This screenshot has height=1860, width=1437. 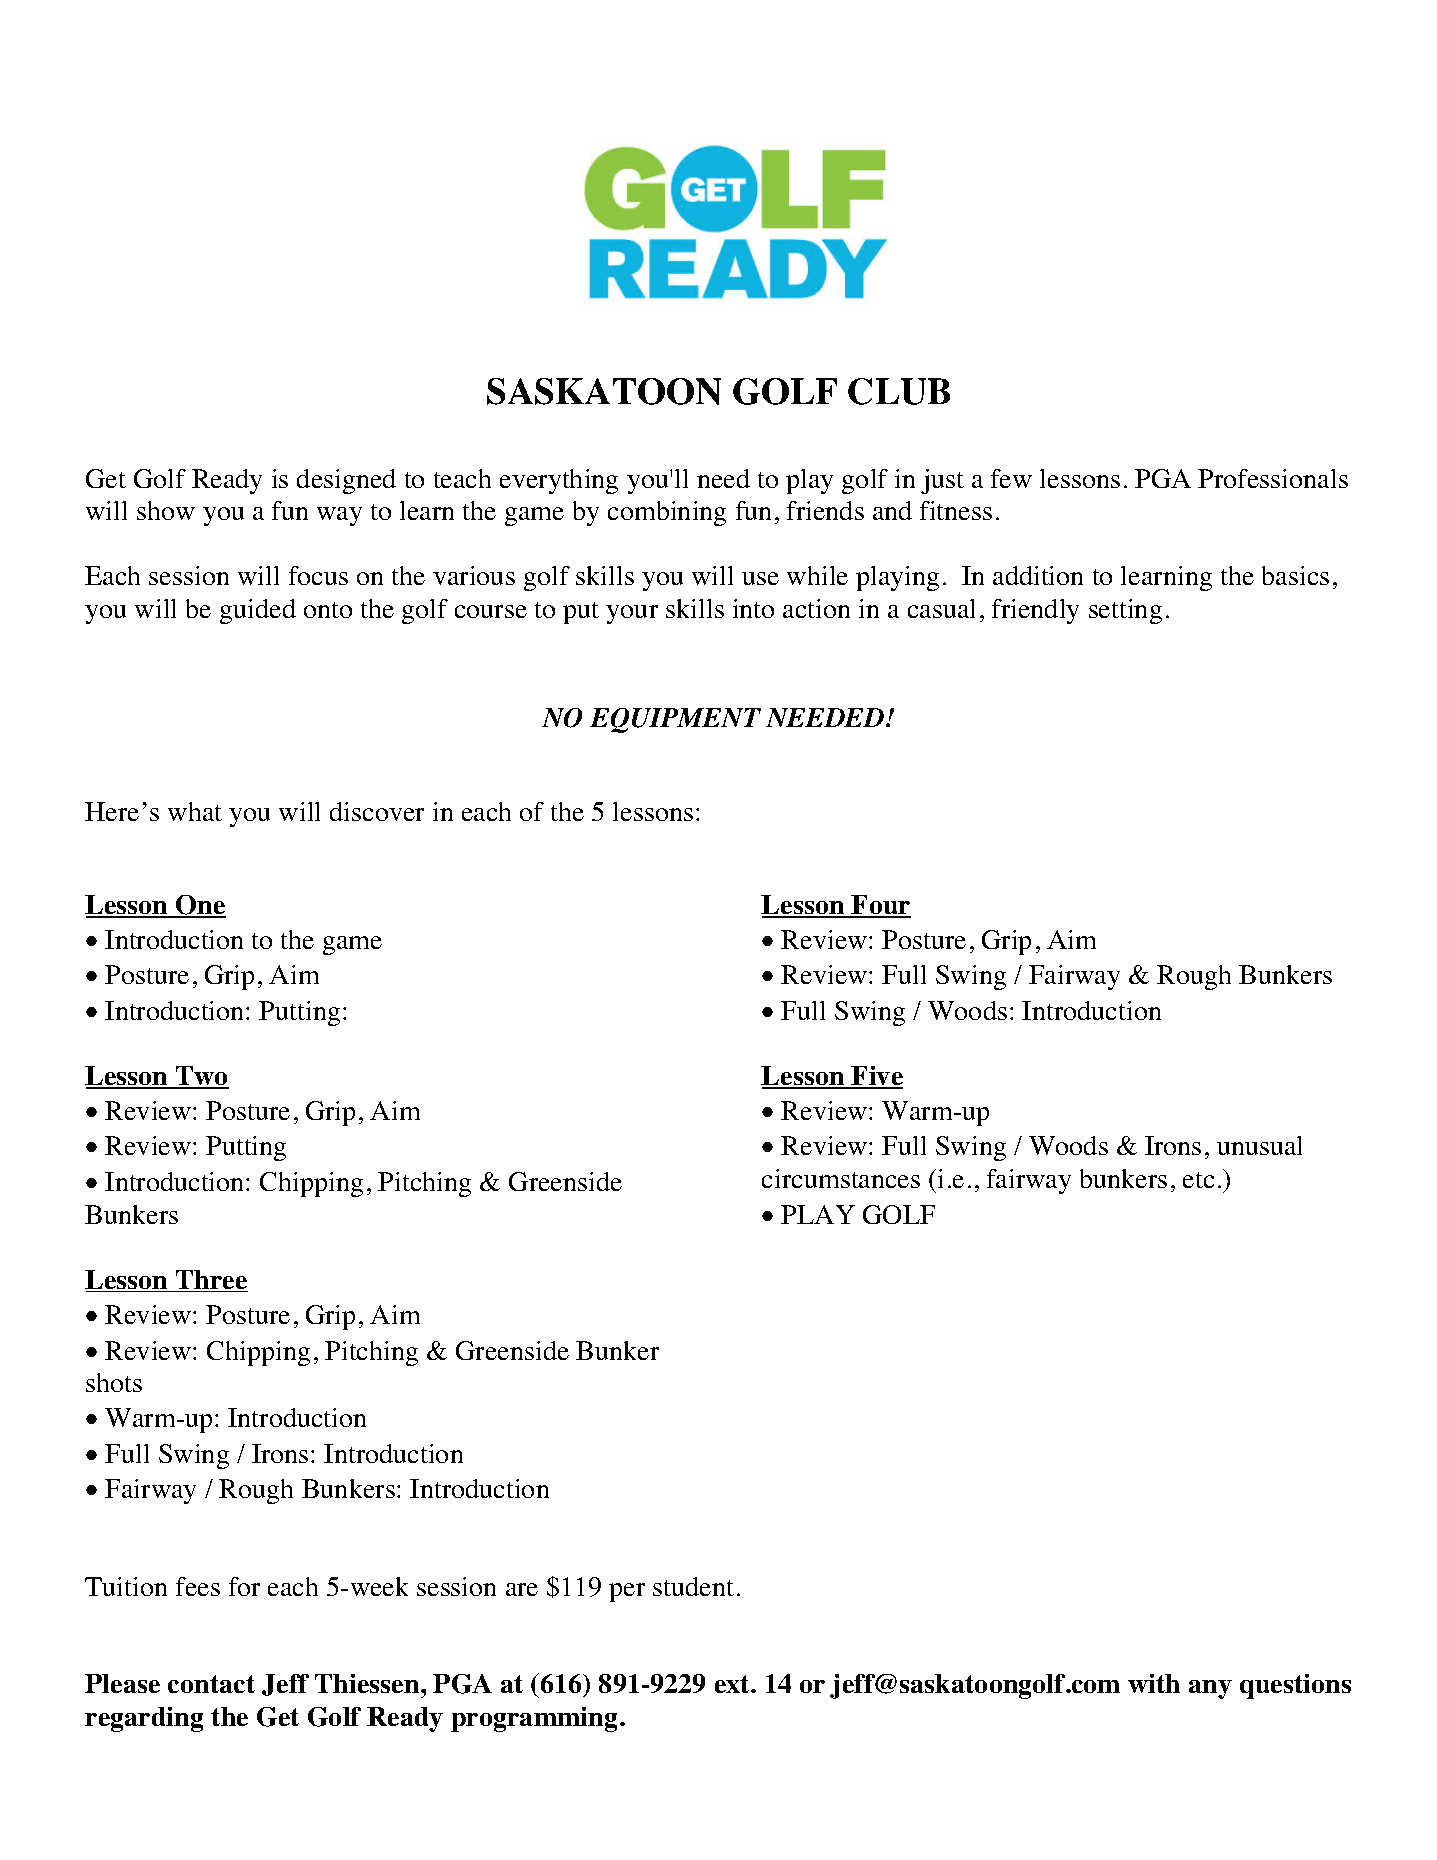 I want to click on designed, so click(x=346, y=481).
